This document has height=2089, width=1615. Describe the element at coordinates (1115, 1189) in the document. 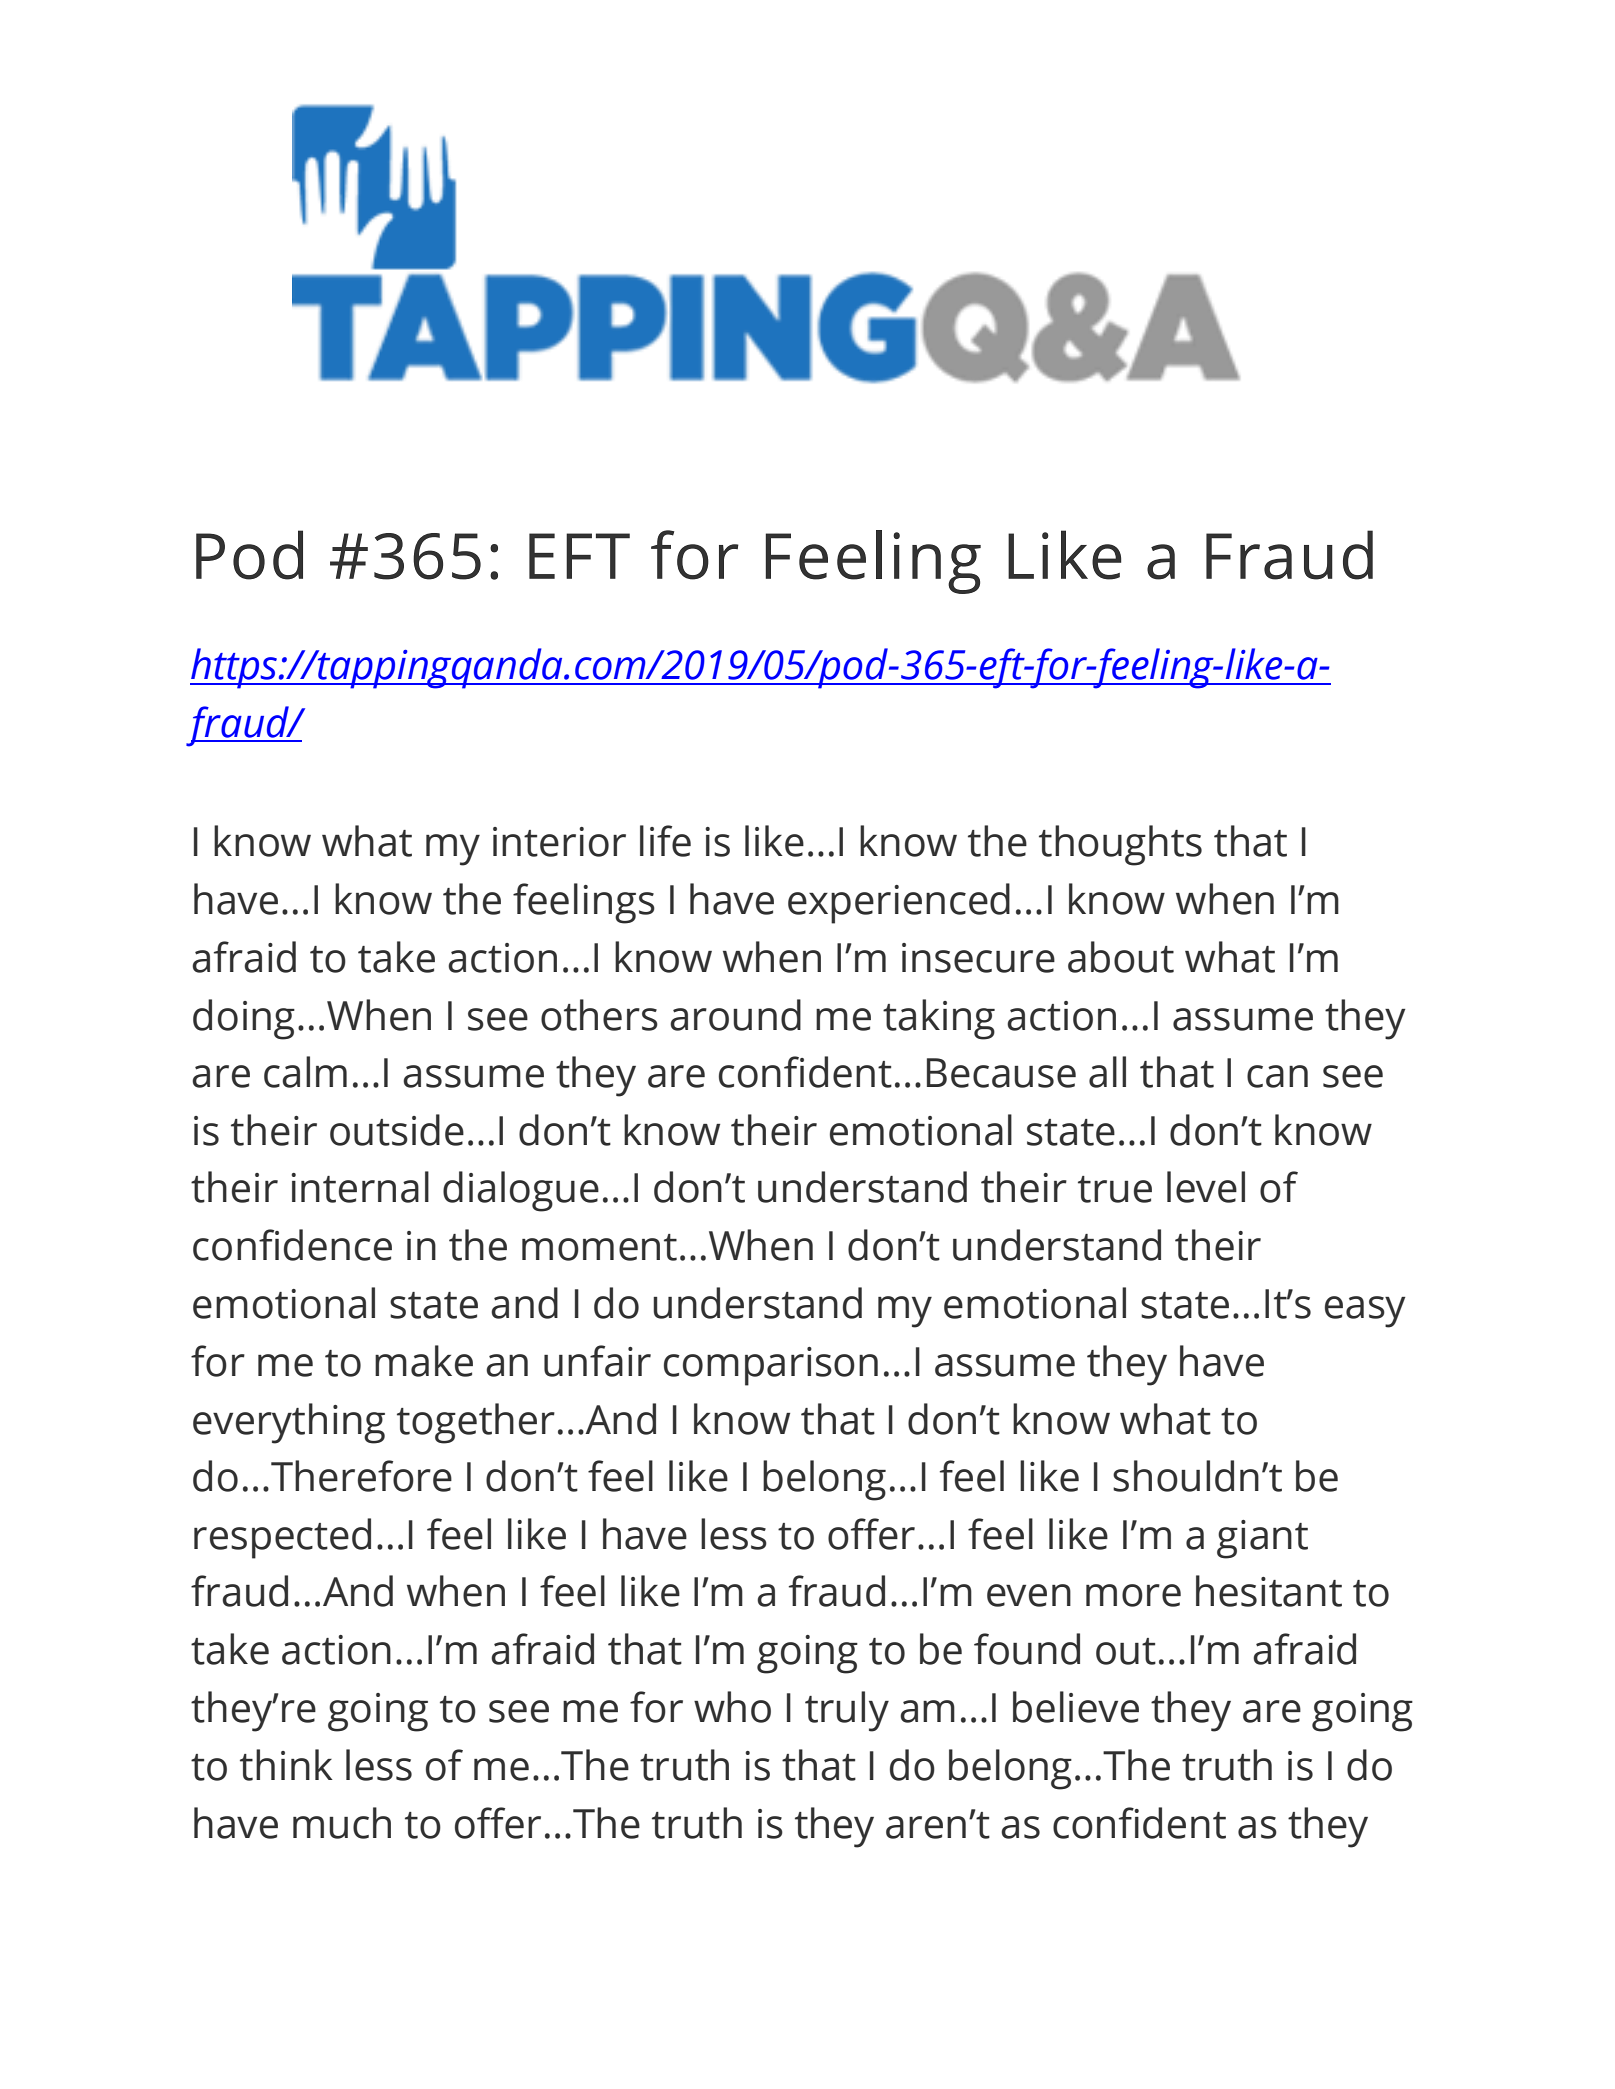

I see `true` at that location.
